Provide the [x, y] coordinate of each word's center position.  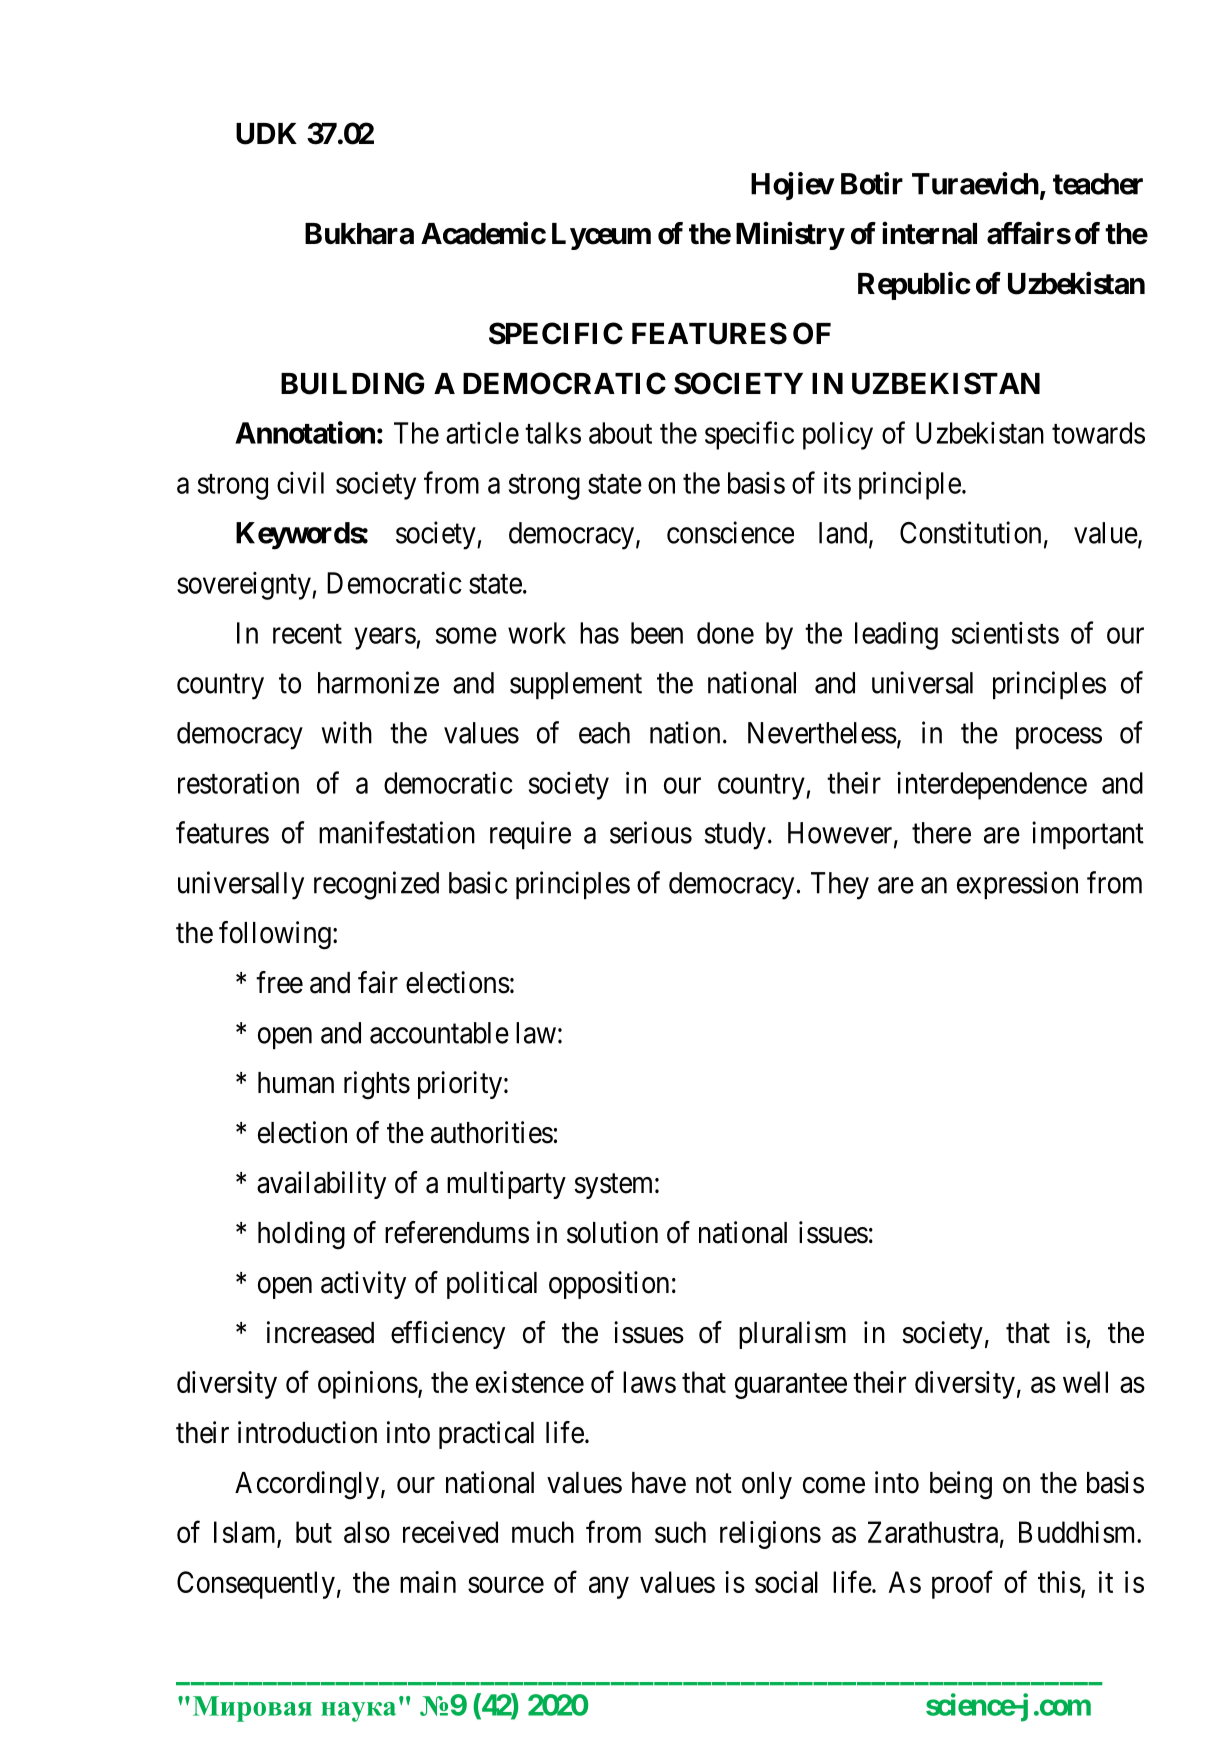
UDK [266, 134]
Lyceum [601, 236]
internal [929, 233]
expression [1017, 885]
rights [377, 1085]
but [314, 1532]
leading [896, 635]
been [657, 633]
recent [307, 634]
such [680, 1532]
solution [612, 1232]
